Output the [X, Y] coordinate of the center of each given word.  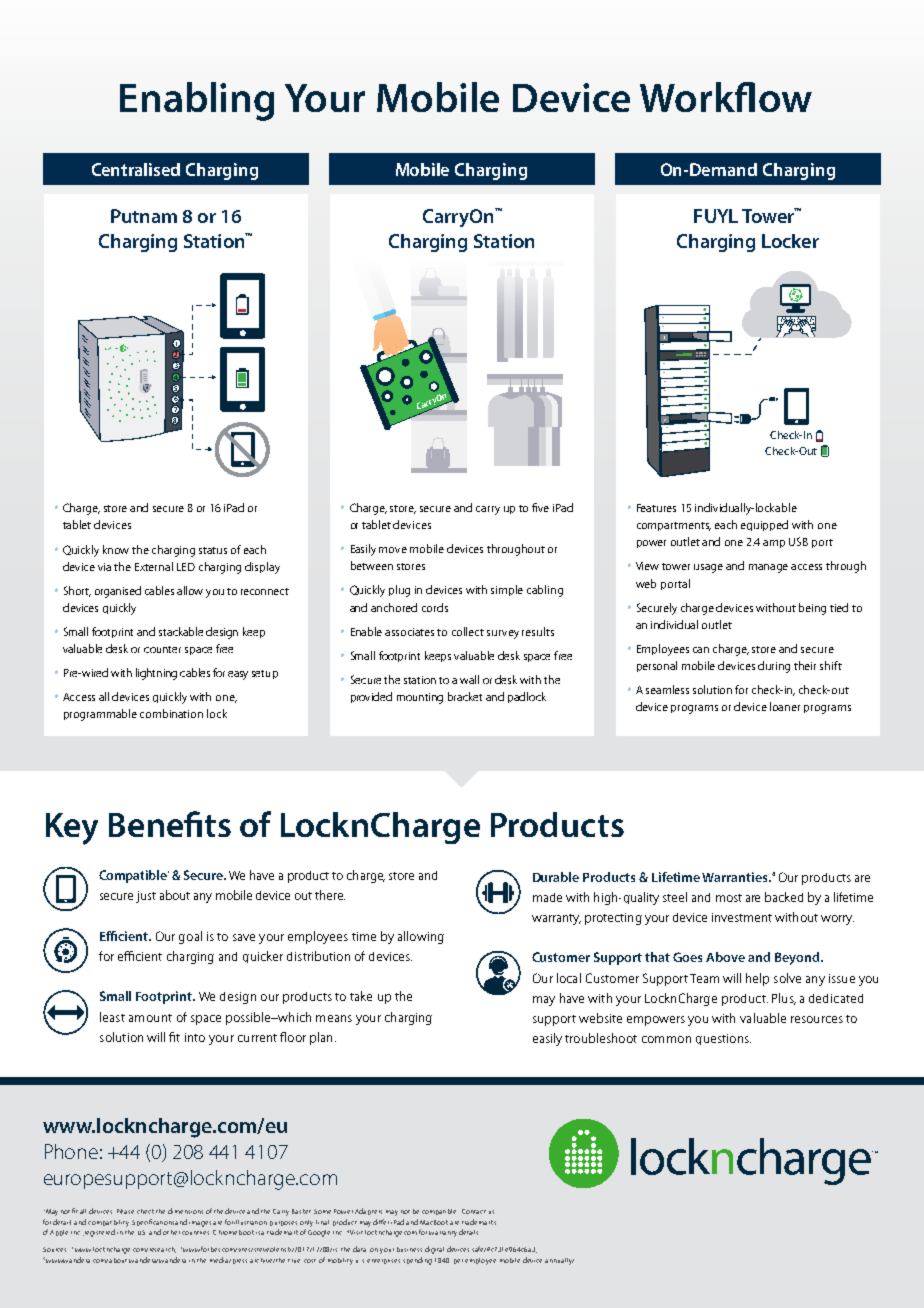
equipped [764, 525]
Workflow [726, 97]
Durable [556, 877]
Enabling [197, 101]
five [540, 507]
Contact [474, 1211]
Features [656, 508]
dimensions [185, 1211]
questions [723, 1039]
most [729, 898]
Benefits [170, 824]
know [116, 549]
